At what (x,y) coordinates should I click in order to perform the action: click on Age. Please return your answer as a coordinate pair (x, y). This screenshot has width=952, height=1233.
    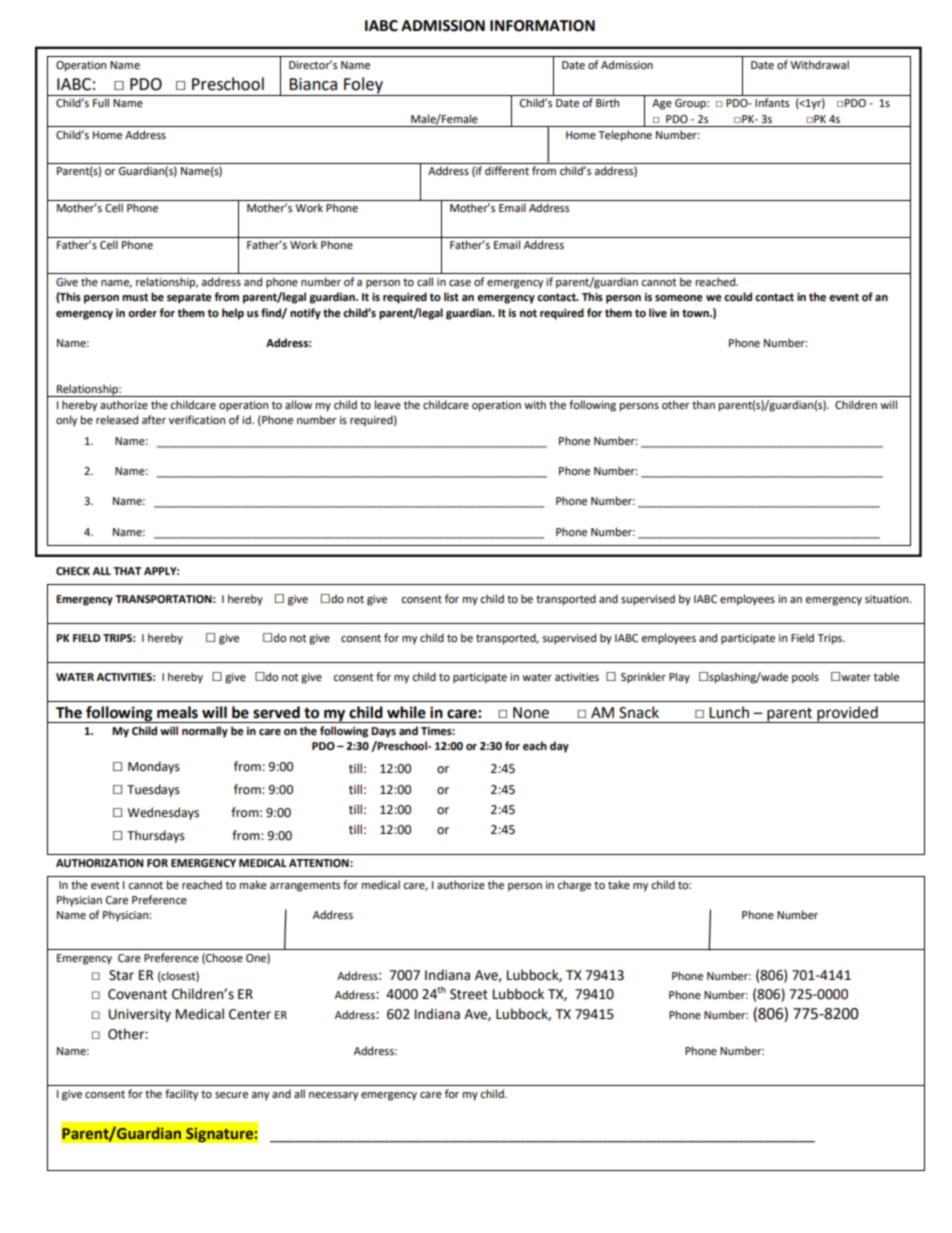
    Looking at the image, I should click on (662, 104).
